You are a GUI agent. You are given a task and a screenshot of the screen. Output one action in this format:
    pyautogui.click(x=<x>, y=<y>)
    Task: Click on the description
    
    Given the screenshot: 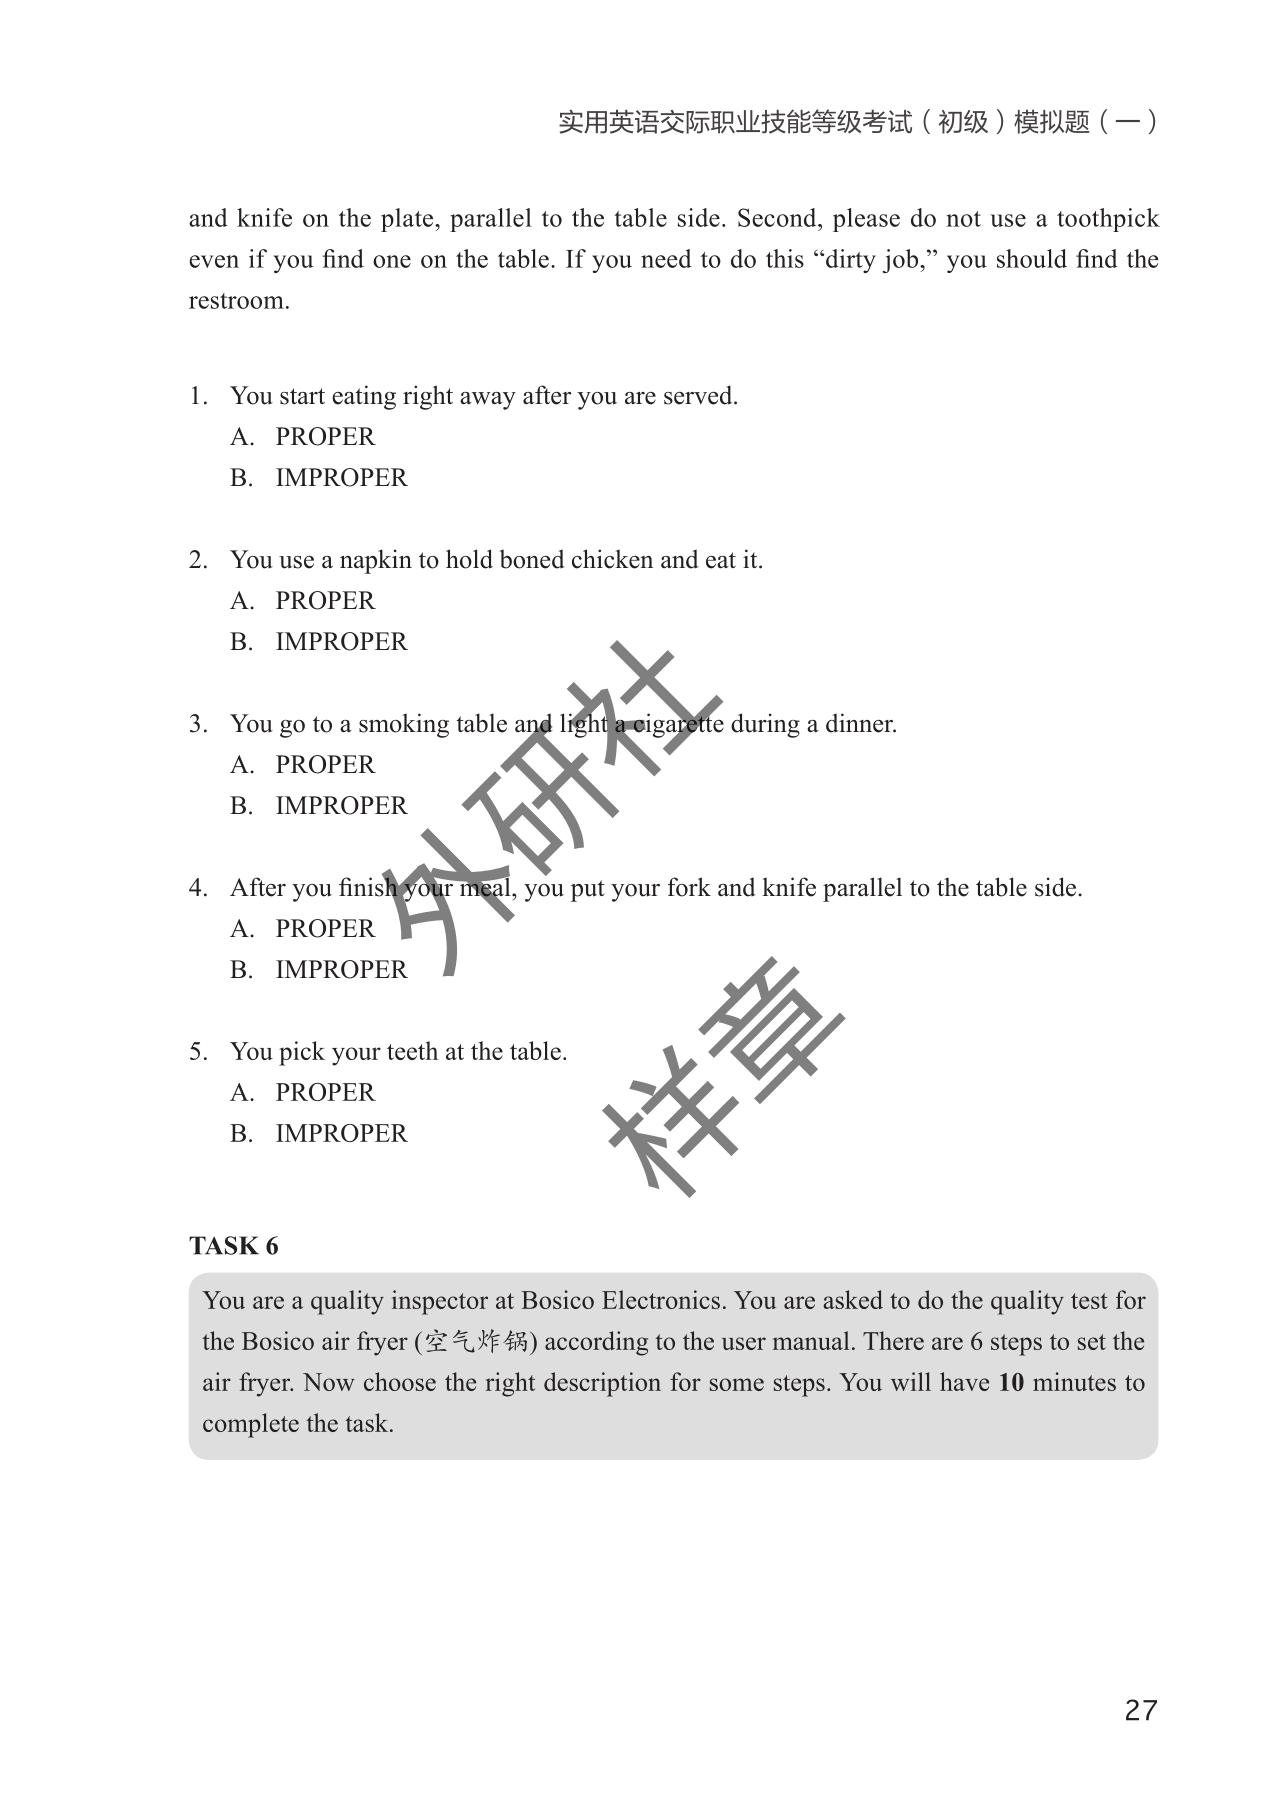 What is the action you would take?
    pyautogui.click(x=602, y=1384)
